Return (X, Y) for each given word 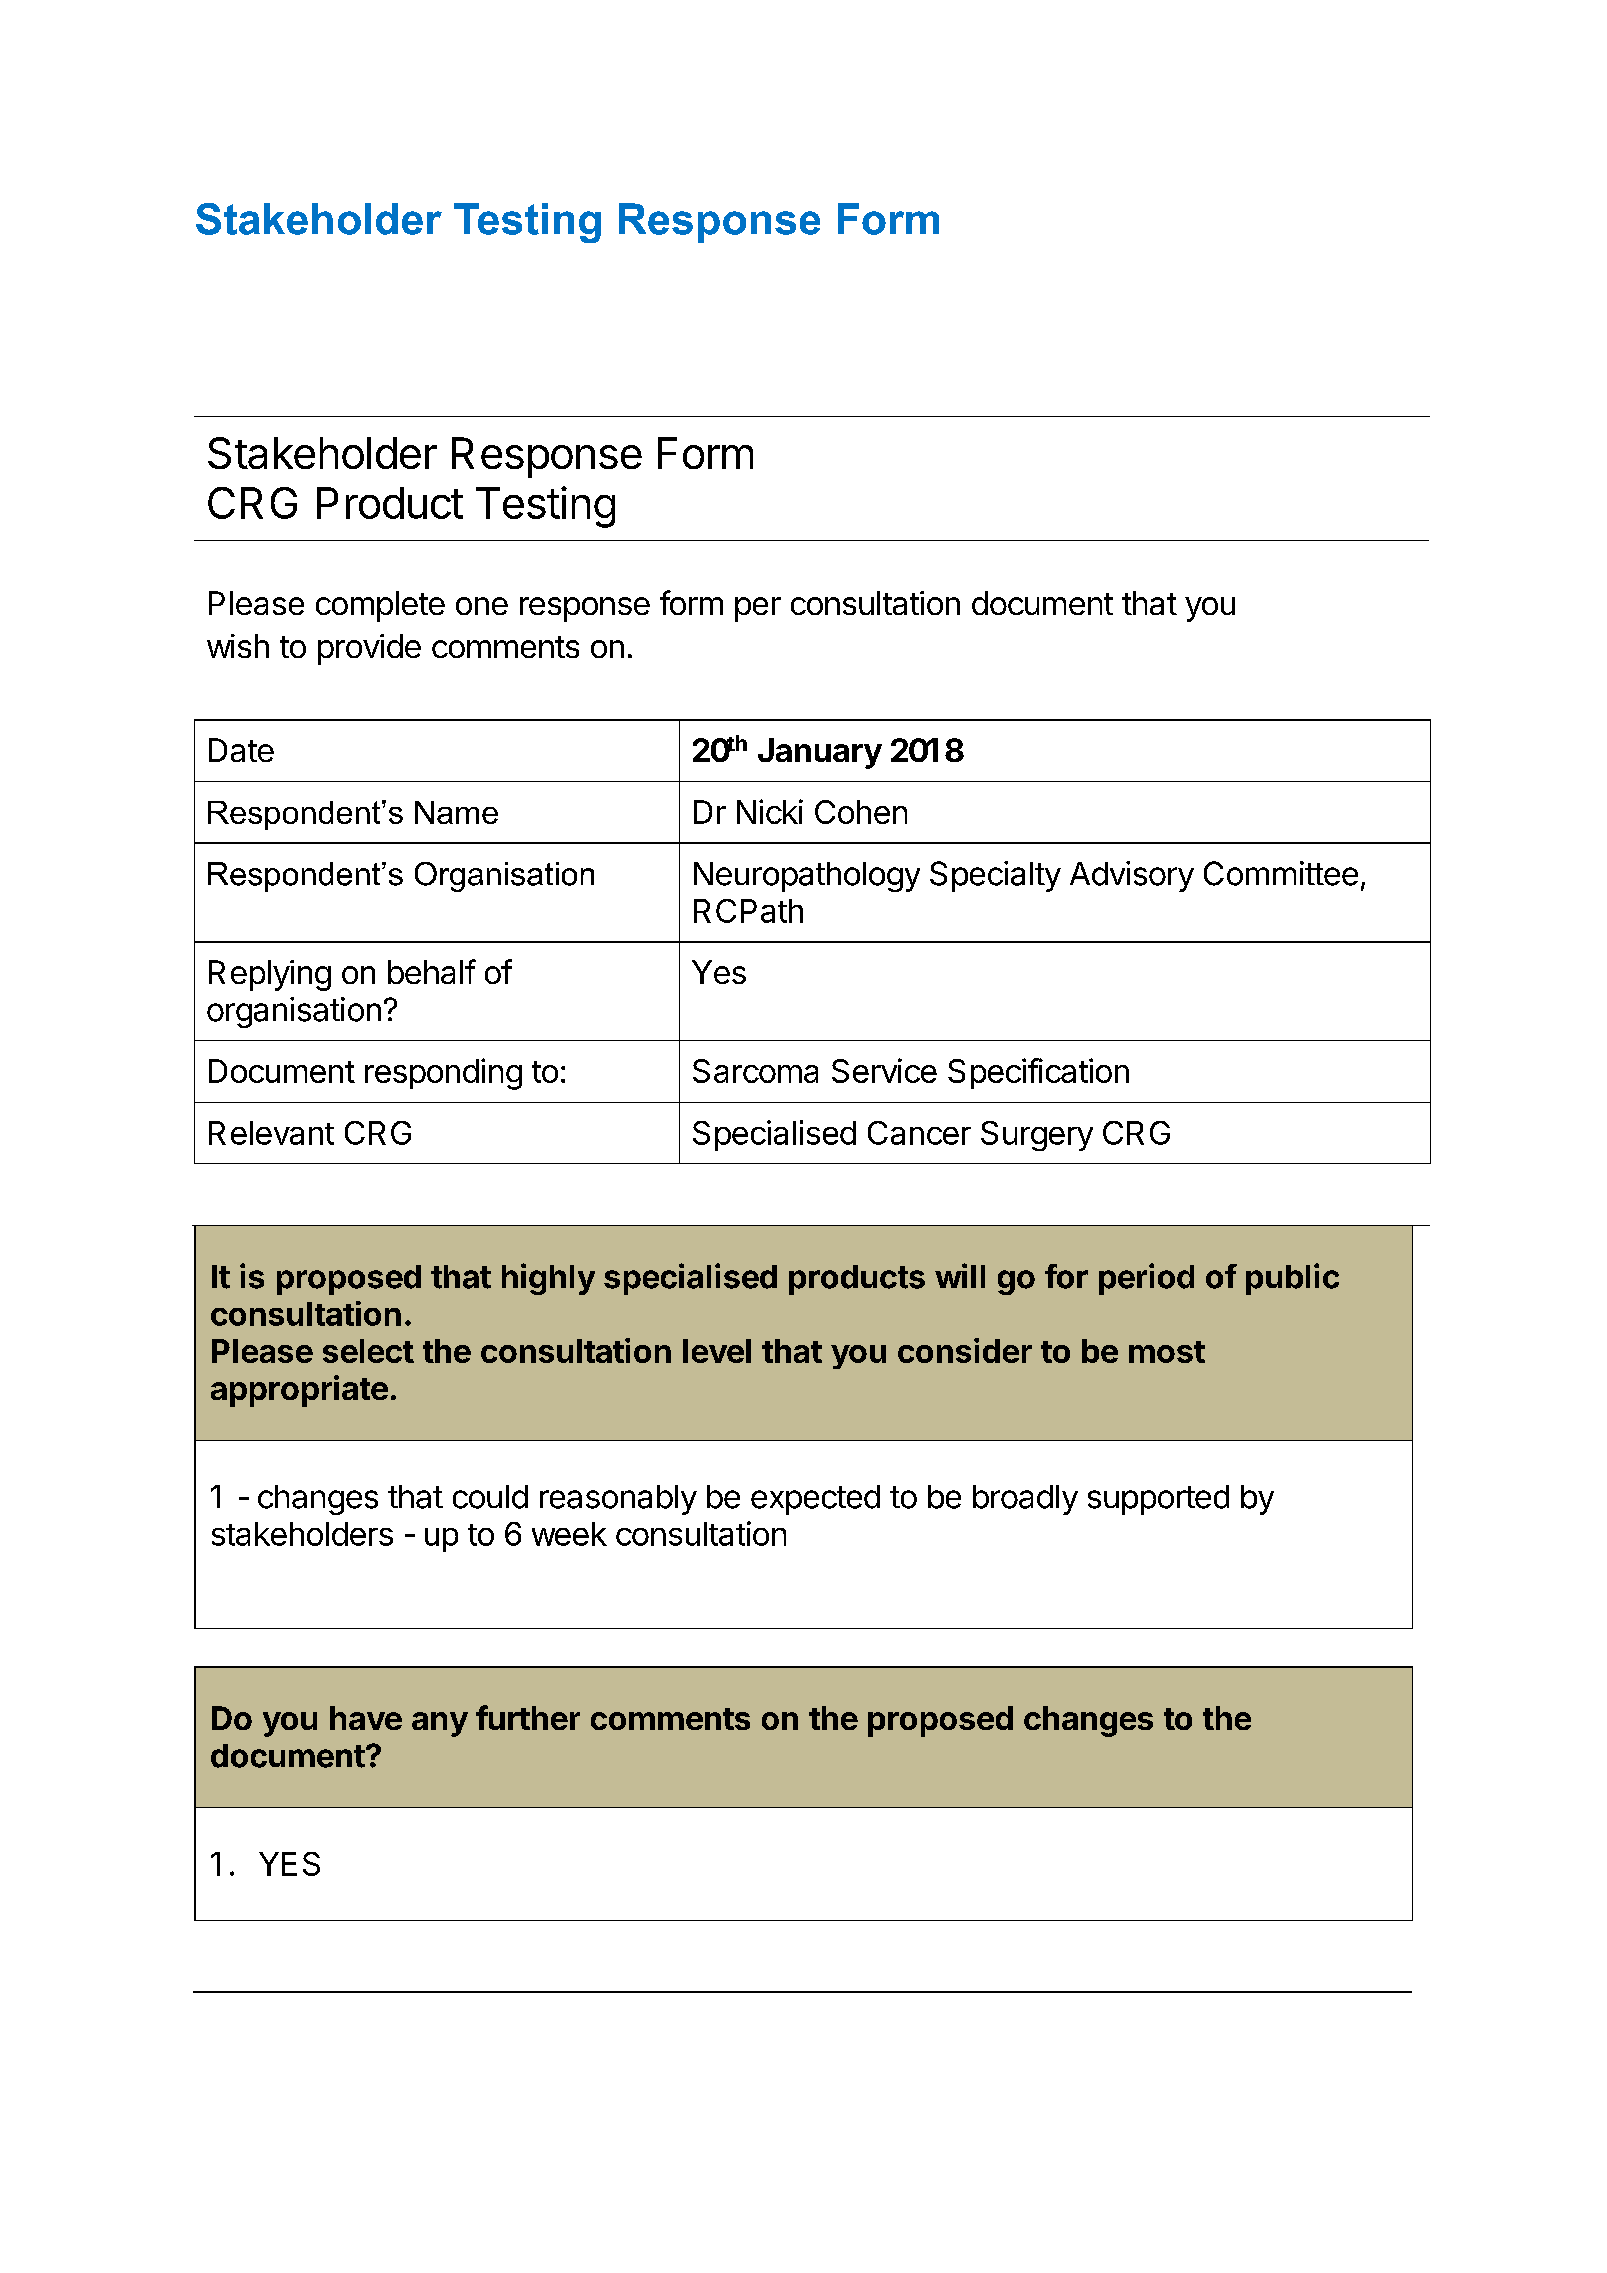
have (366, 1718)
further (528, 1717)
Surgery (1037, 1136)
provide (369, 649)
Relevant (271, 1133)
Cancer (919, 1133)
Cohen (861, 812)
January (820, 753)
